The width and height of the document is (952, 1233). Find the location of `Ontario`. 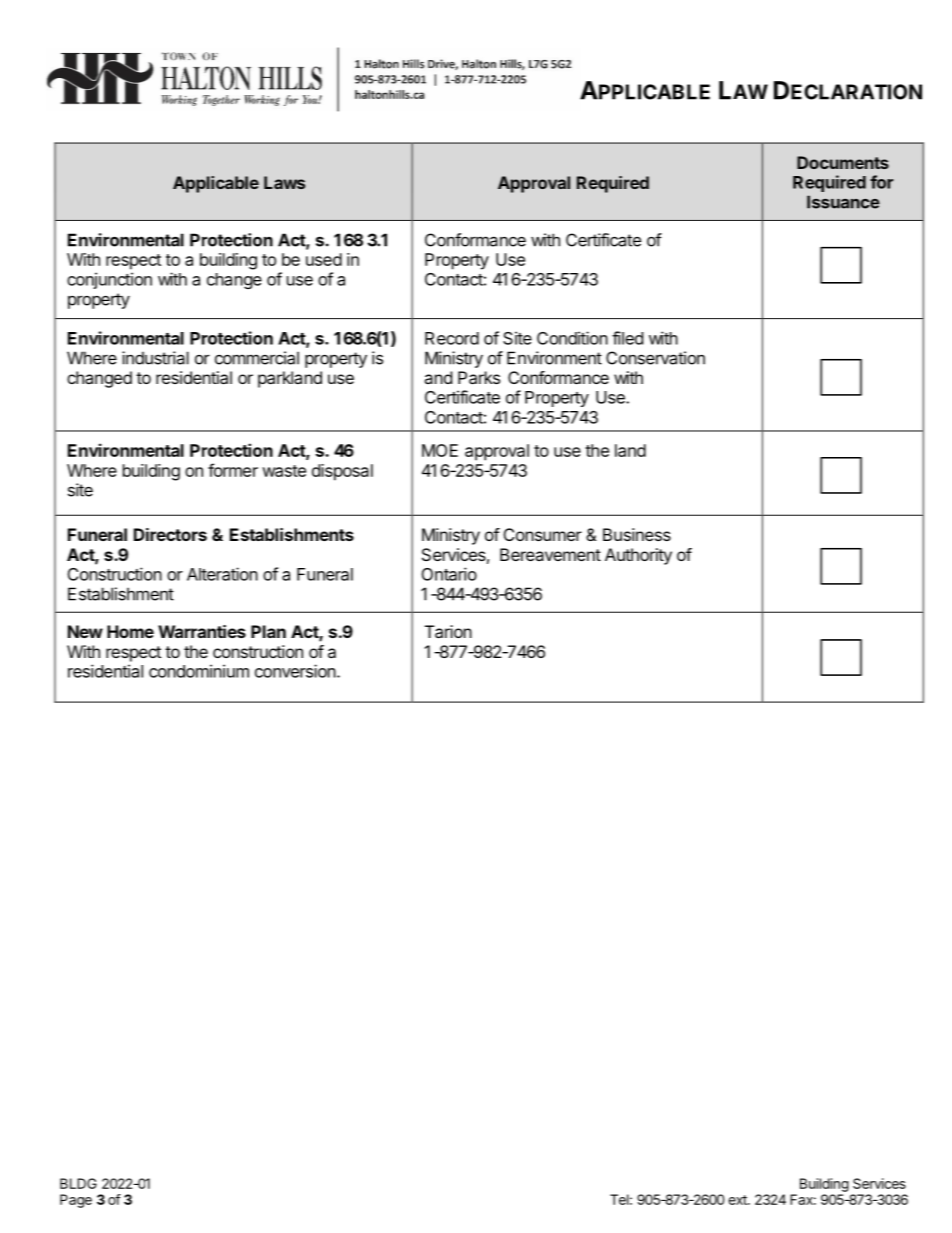

Ontario is located at coordinates (449, 574).
